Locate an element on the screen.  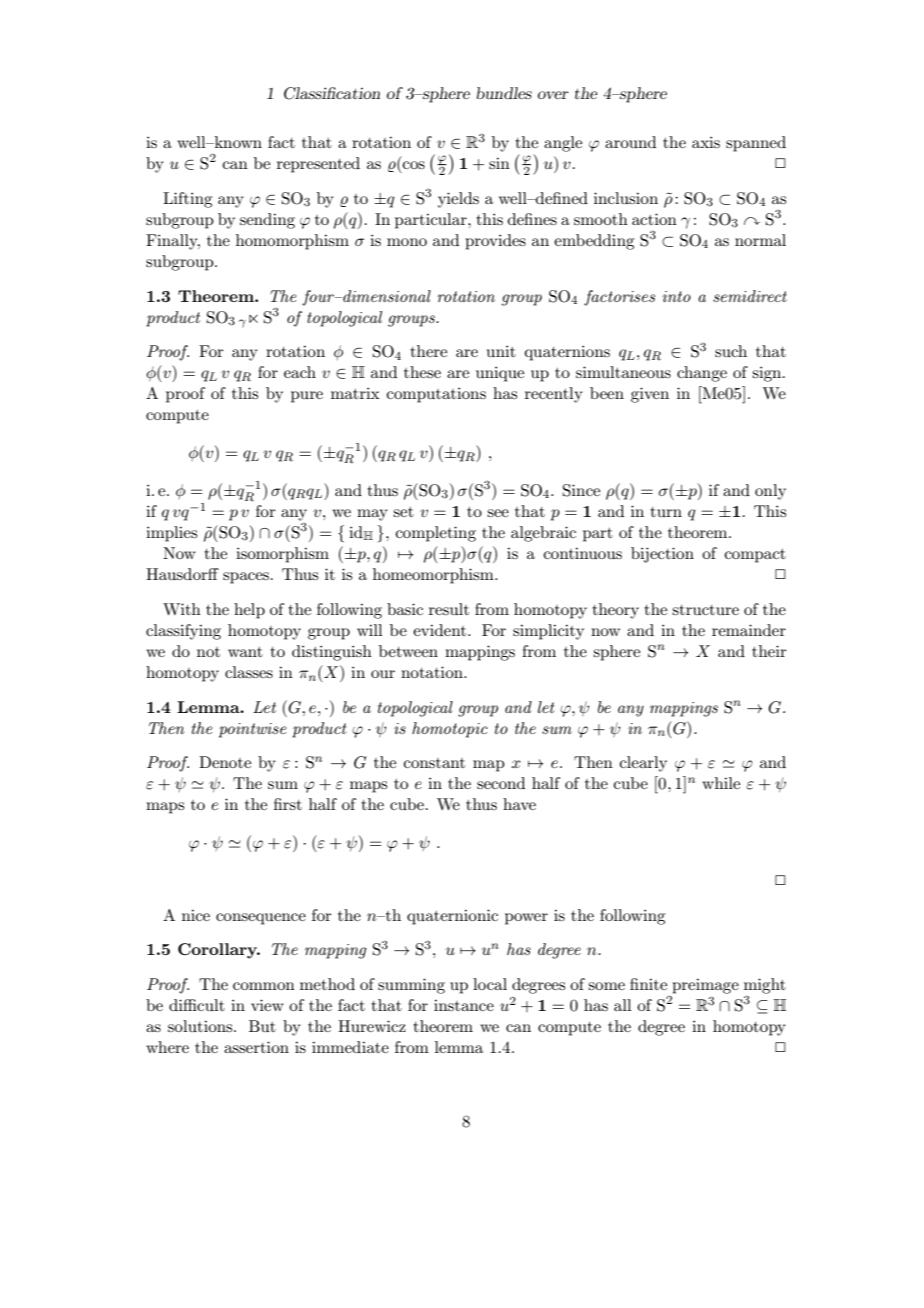
bundles is located at coordinates (504, 93).
